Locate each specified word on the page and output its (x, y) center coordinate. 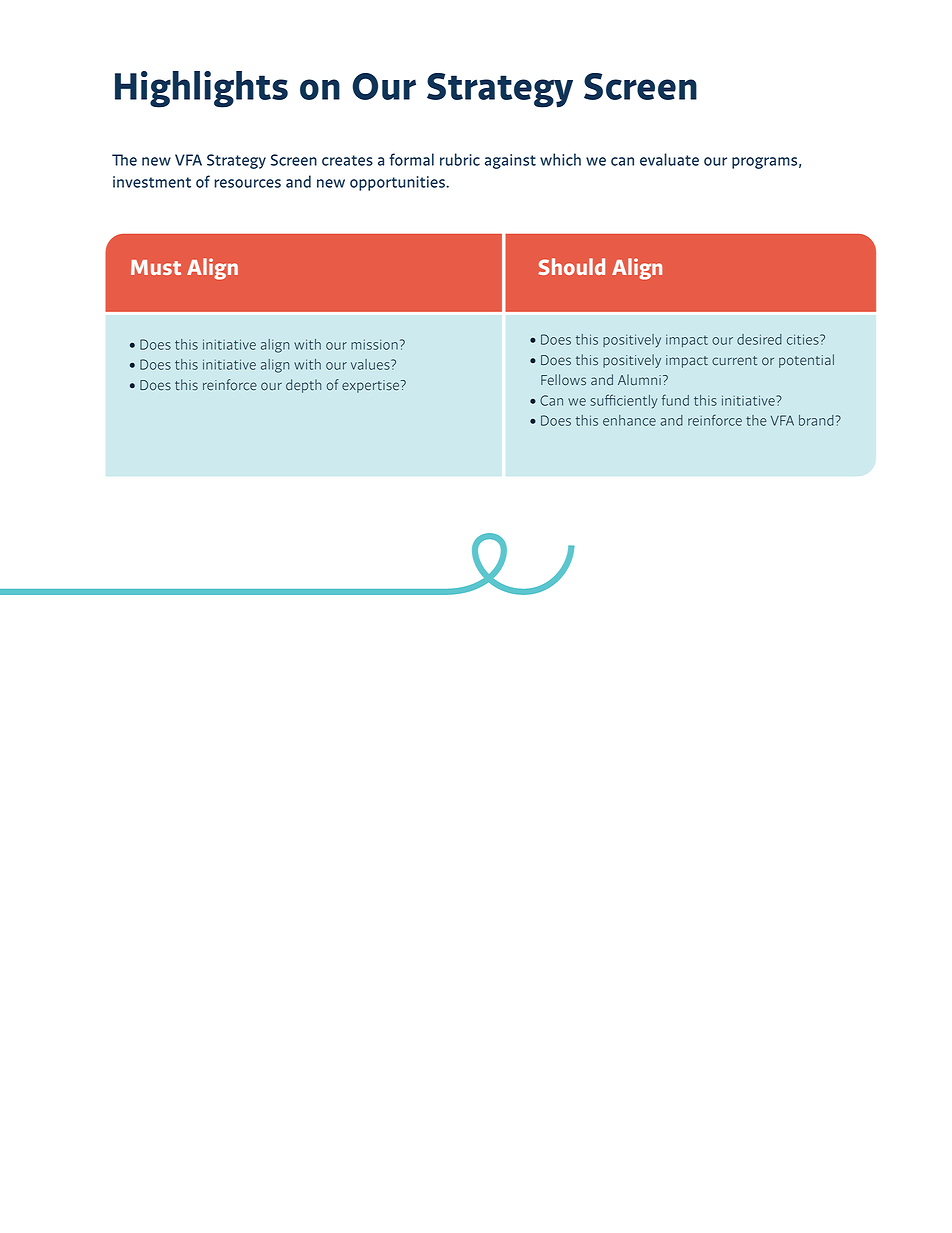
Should (571, 266)
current (734, 360)
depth (303, 386)
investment (152, 182)
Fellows (563, 380)
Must (156, 267)
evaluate (669, 159)
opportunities (398, 183)
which (560, 159)
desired (759, 339)
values (371, 364)
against (510, 161)
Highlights (201, 89)
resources (247, 183)
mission (374, 344)
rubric (460, 159)
